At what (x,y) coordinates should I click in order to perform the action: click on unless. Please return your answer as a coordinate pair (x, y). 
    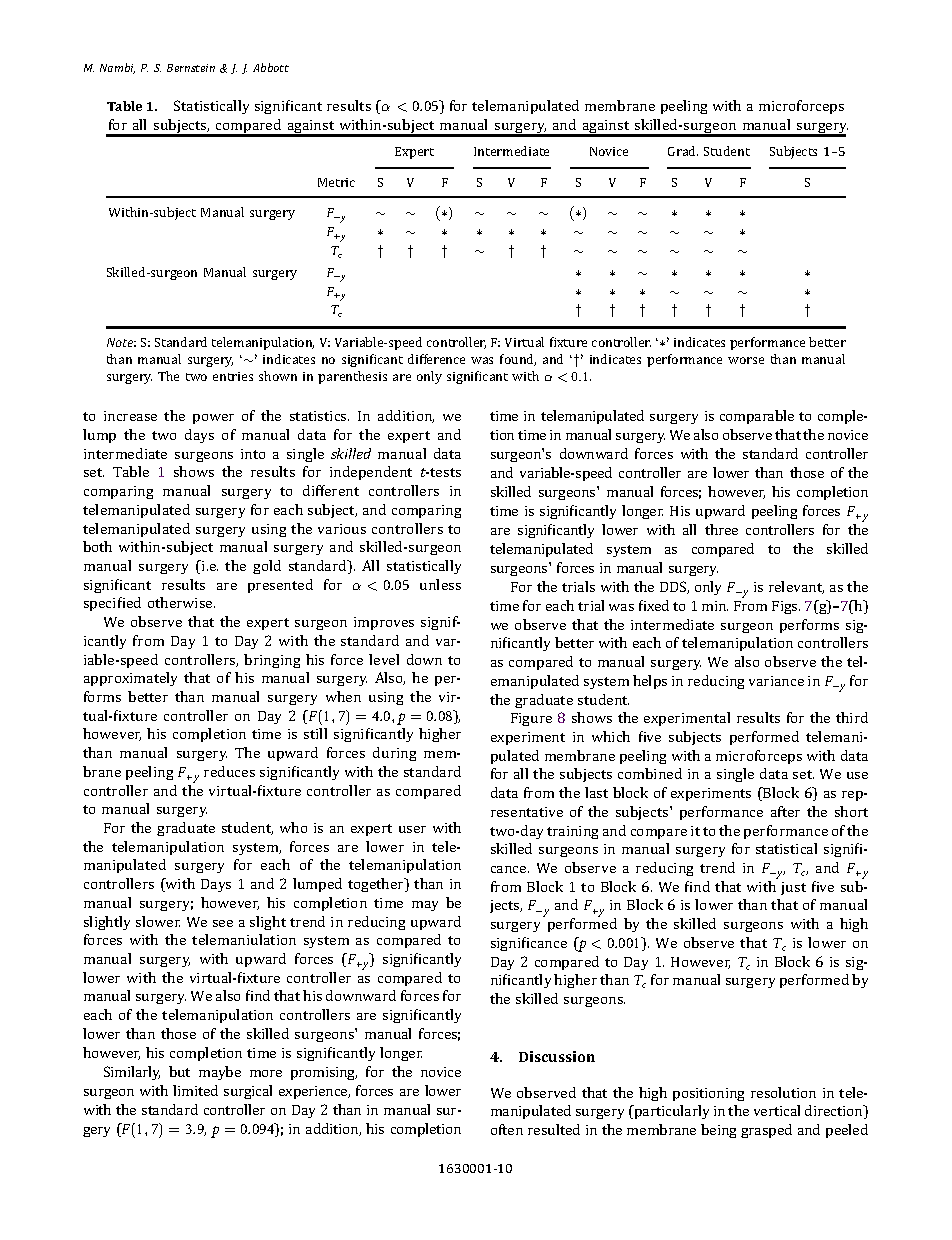
    Looking at the image, I should click on (440, 584).
